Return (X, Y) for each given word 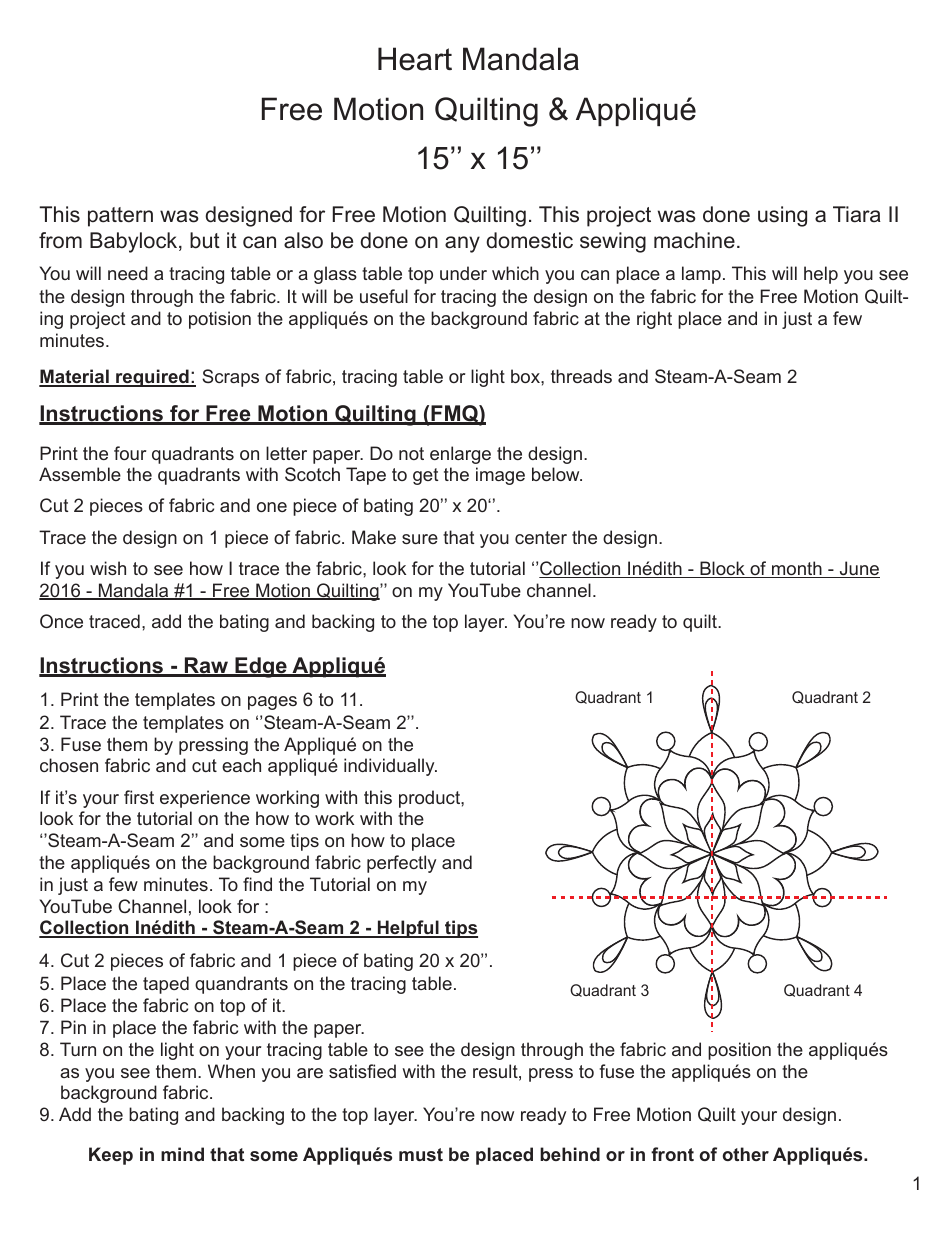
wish (108, 568)
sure (420, 539)
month (797, 569)
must (421, 1154)
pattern (120, 217)
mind (182, 1154)
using (782, 216)
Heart (415, 59)
